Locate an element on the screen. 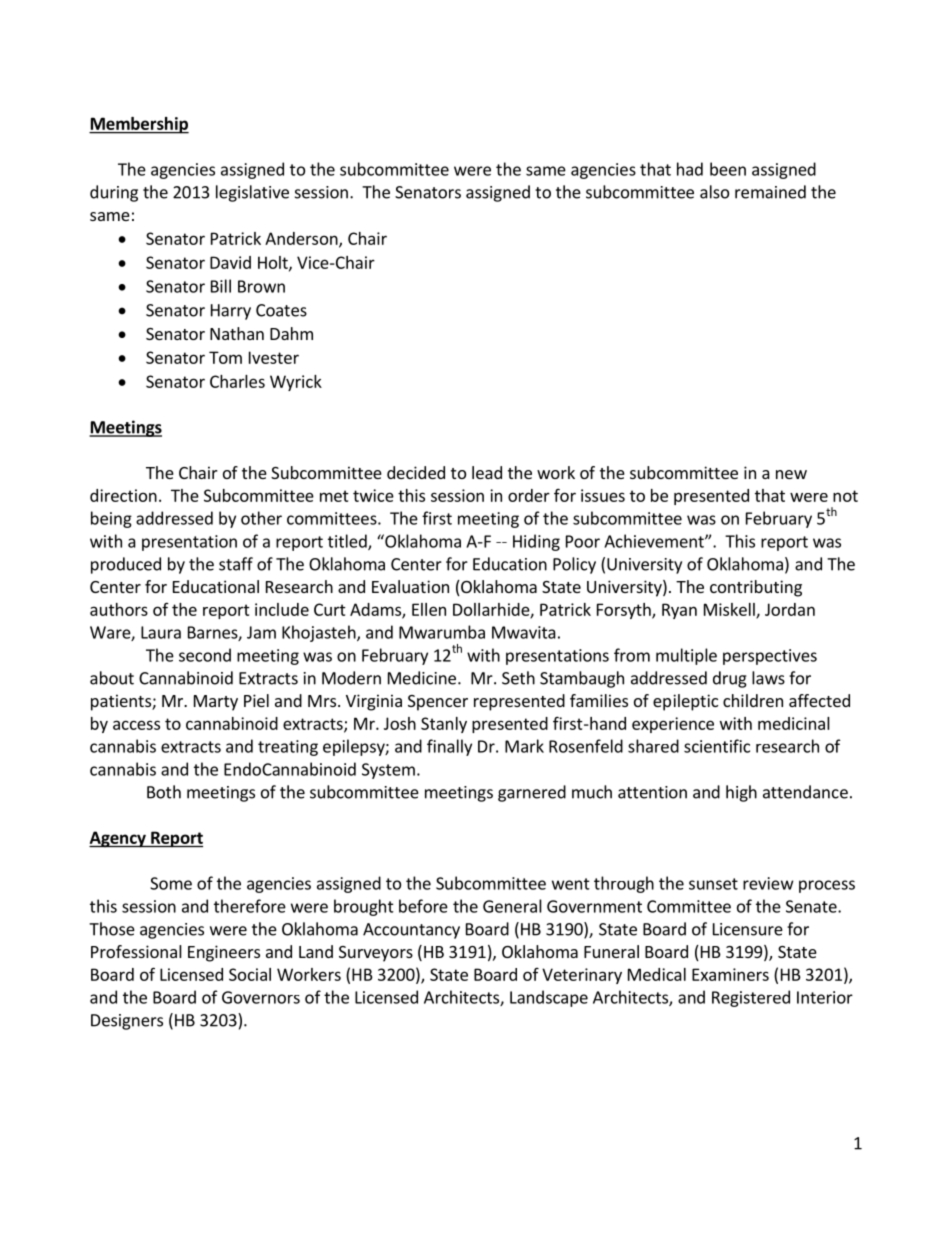  contributing is located at coordinates (756, 588).
